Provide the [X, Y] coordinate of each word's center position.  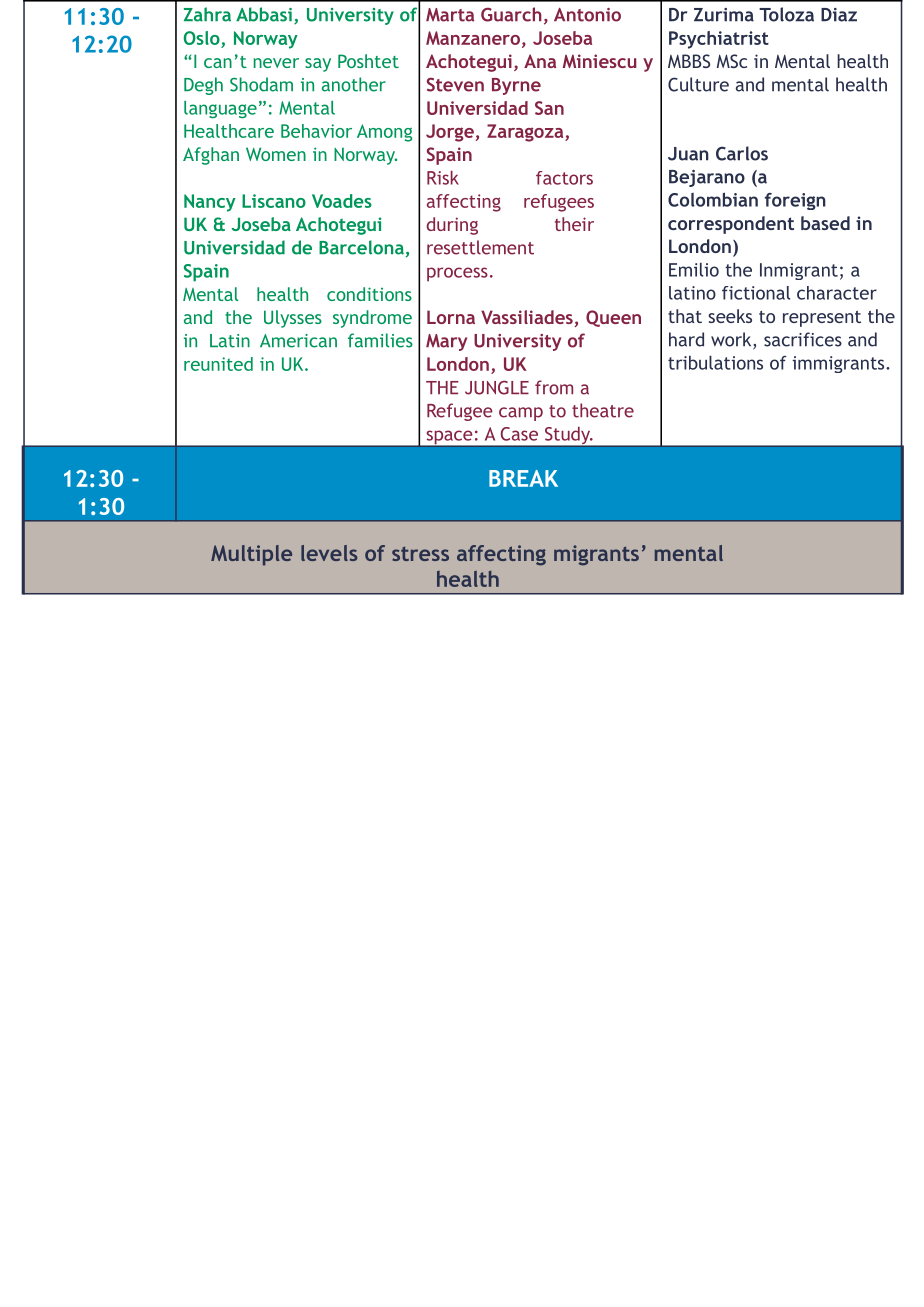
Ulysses [293, 319]
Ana [540, 61]
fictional [756, 293]
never [276, 63]
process [457, 274]
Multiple [251, 555]
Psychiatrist [719, 40]
